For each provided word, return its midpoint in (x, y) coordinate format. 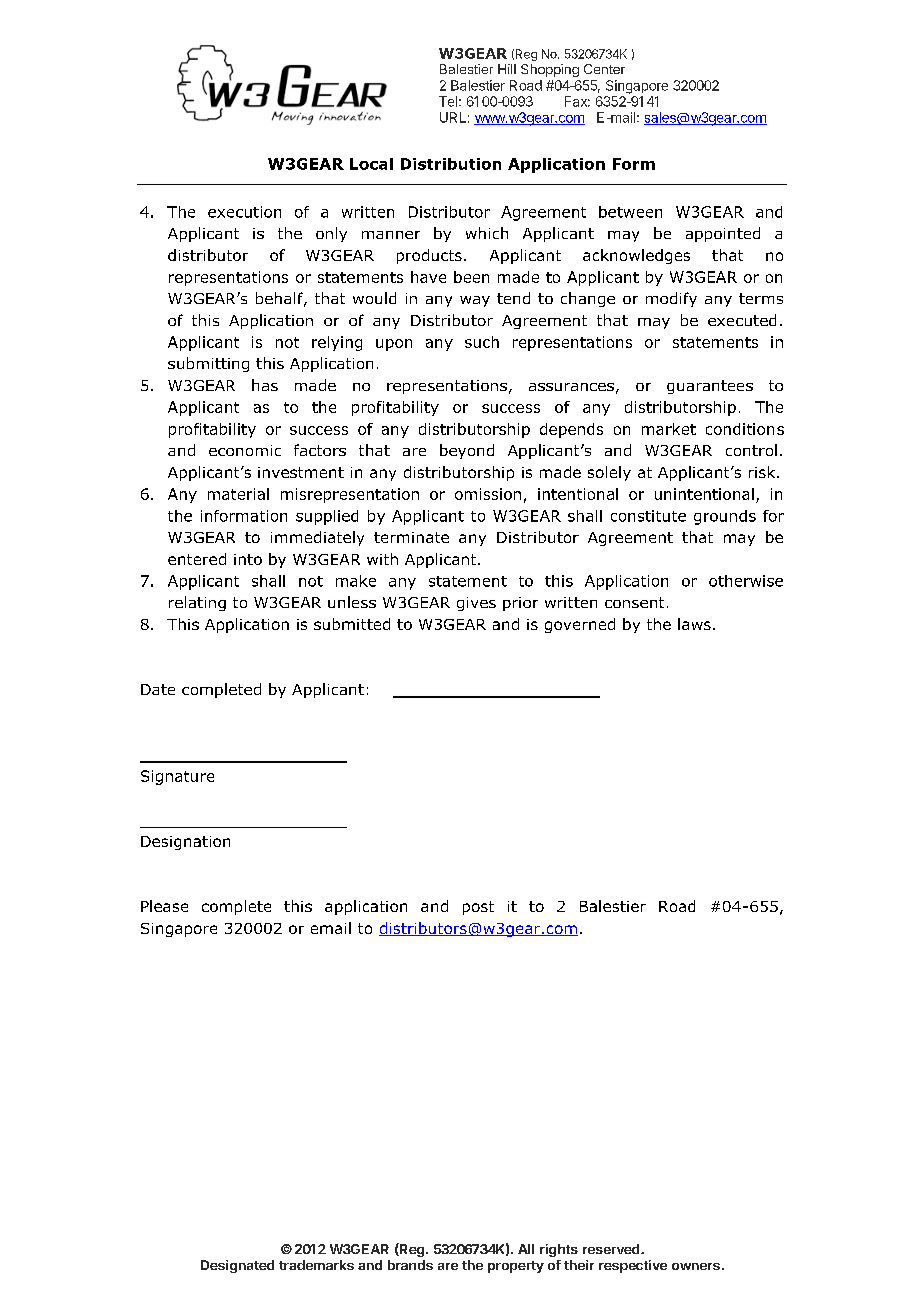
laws (694, 624)
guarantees (710, 387)
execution (244, 212)
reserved (612, 1249)
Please (164, 906)
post (478, 908)
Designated (237, 1266)
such (482, 342)
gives (476, 604)
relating (197, 603)
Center (604, 69)
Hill (507, 69)
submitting (208, 364)
